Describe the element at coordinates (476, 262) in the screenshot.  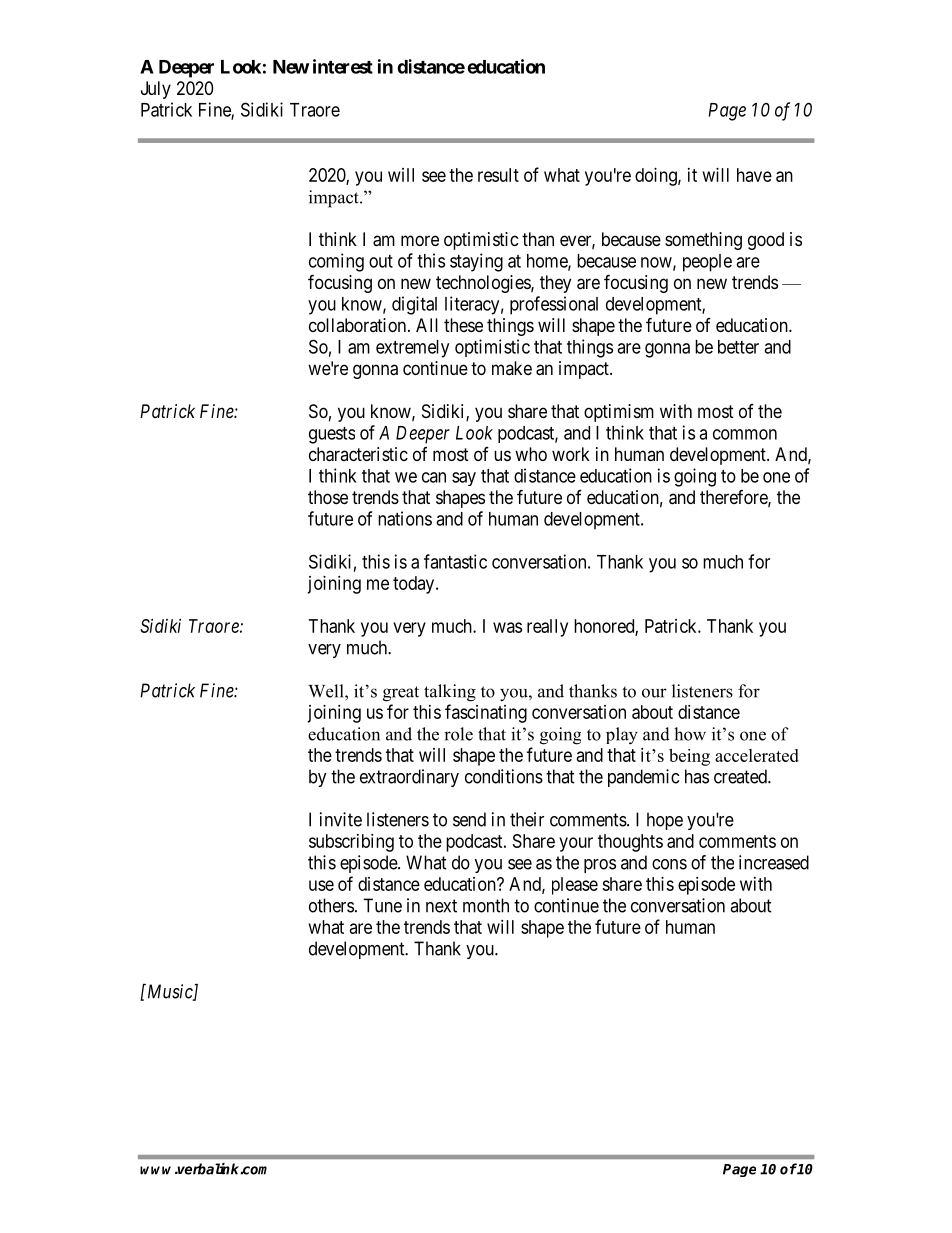
I see `staying` at that location.
